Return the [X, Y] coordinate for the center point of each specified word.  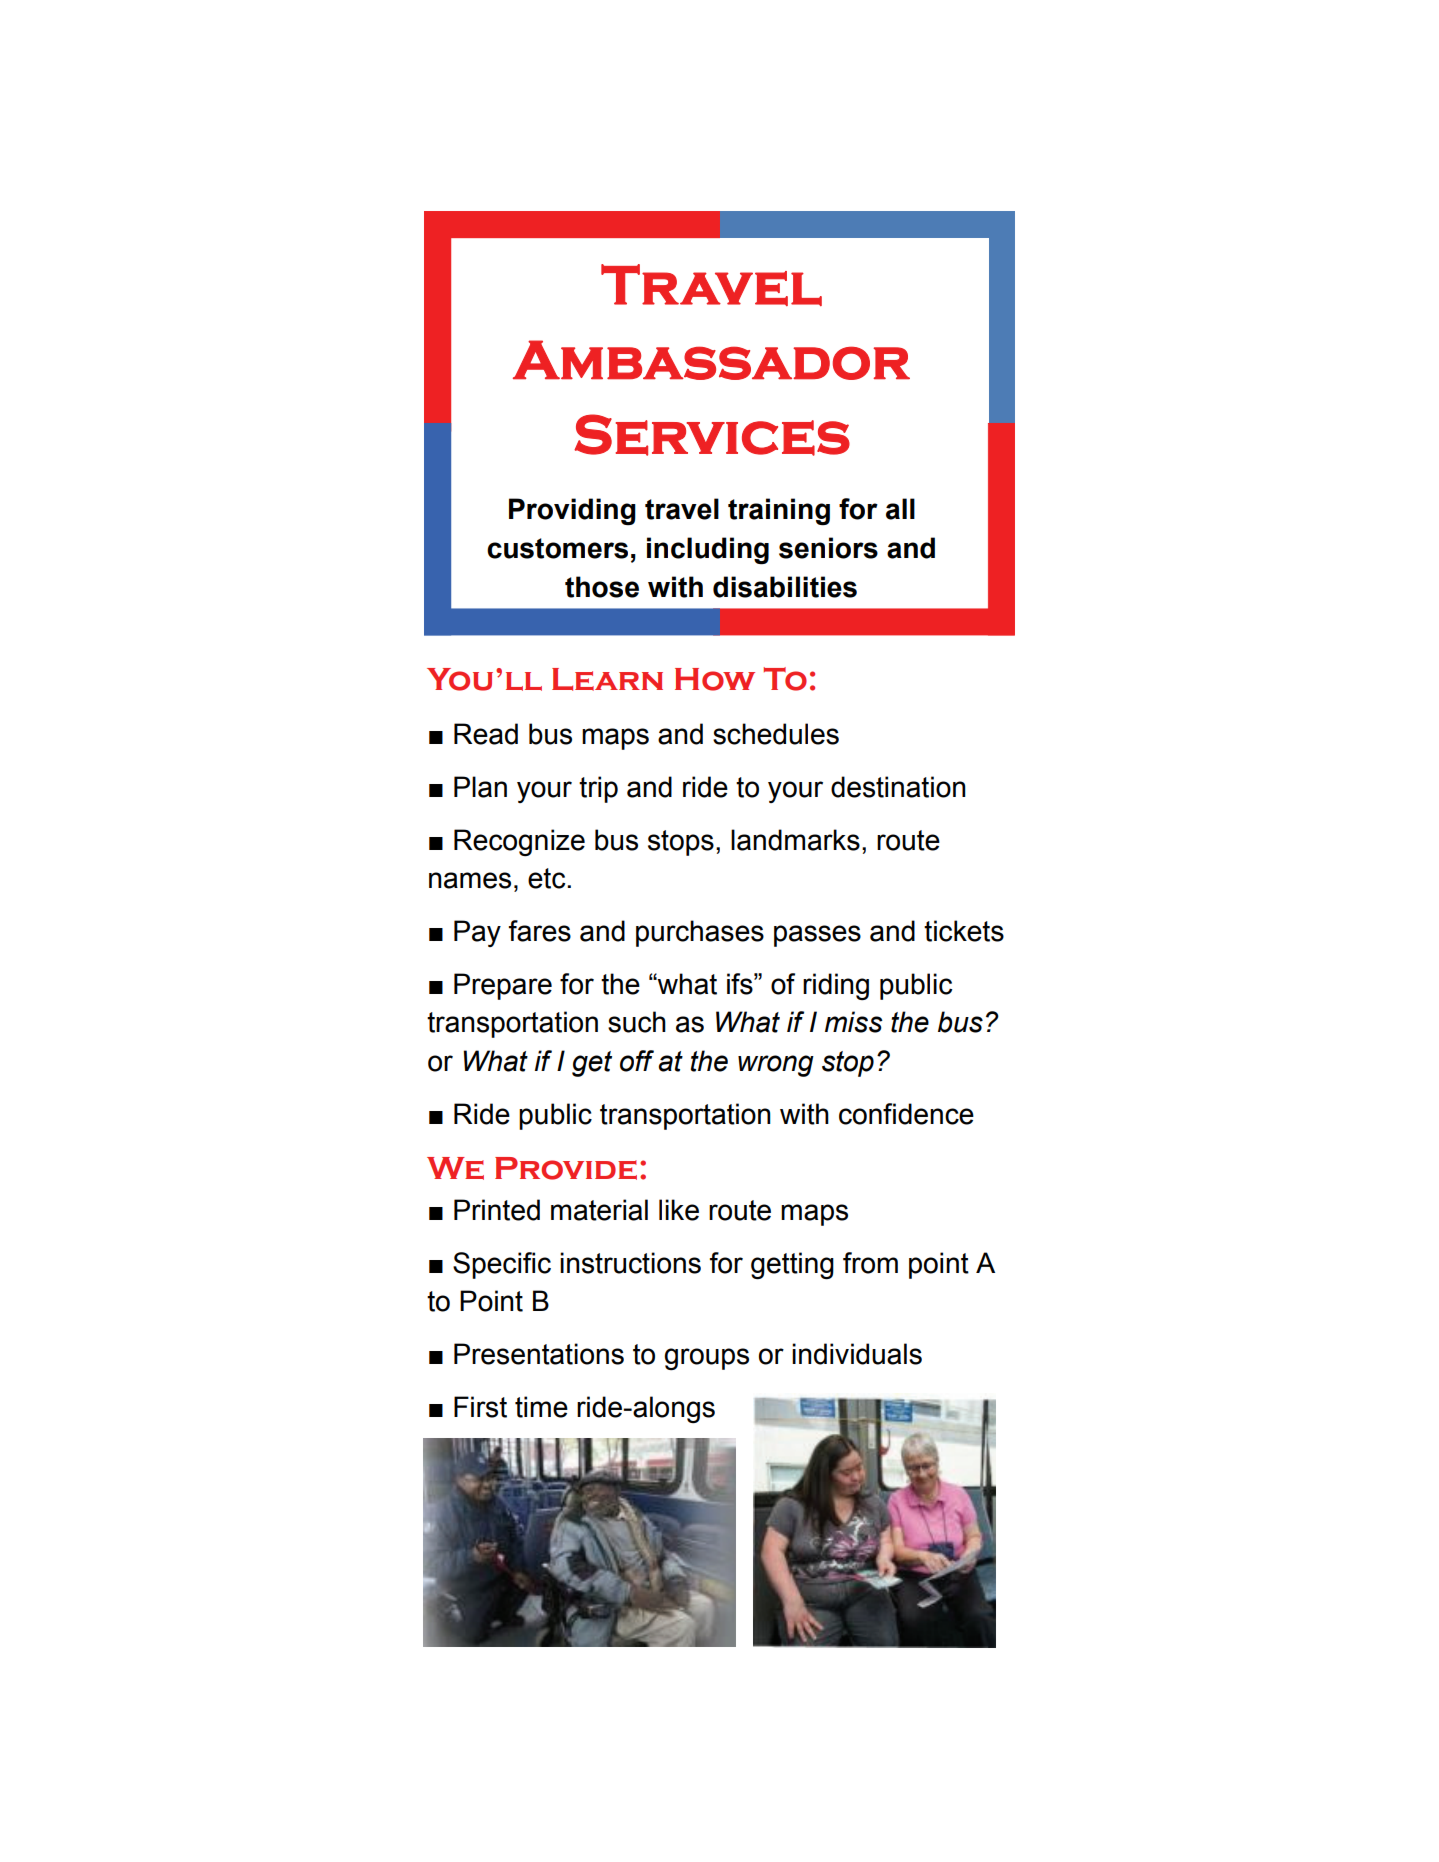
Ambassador [711, 360]
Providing [572, 511]
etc [548, 878]
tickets [964, 931]
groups [706, 1359]
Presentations [539, 1354]
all [900, 509]
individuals [857, 1354]
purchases [700, 933]
